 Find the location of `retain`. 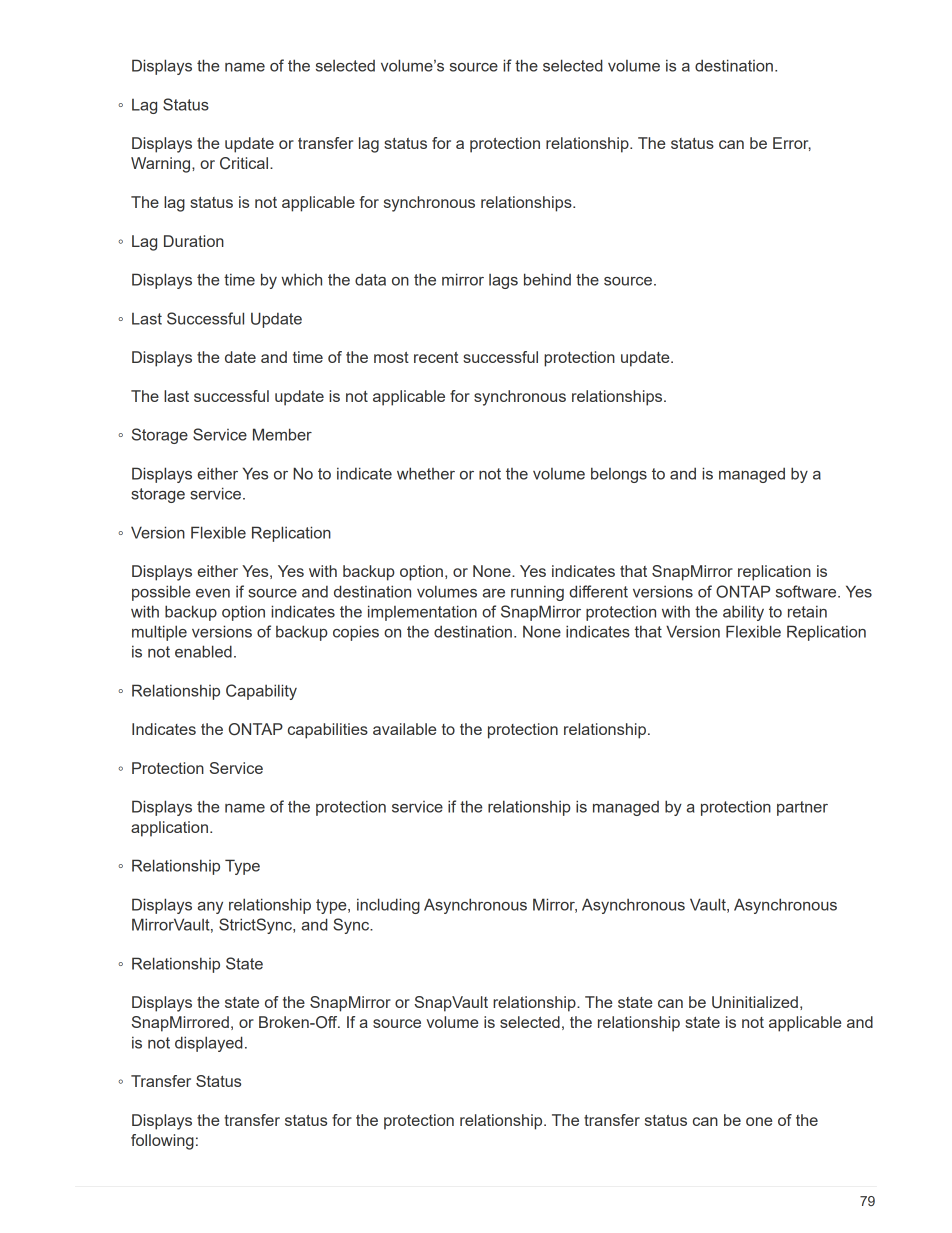

retain is located at coordinates (807, 611).
